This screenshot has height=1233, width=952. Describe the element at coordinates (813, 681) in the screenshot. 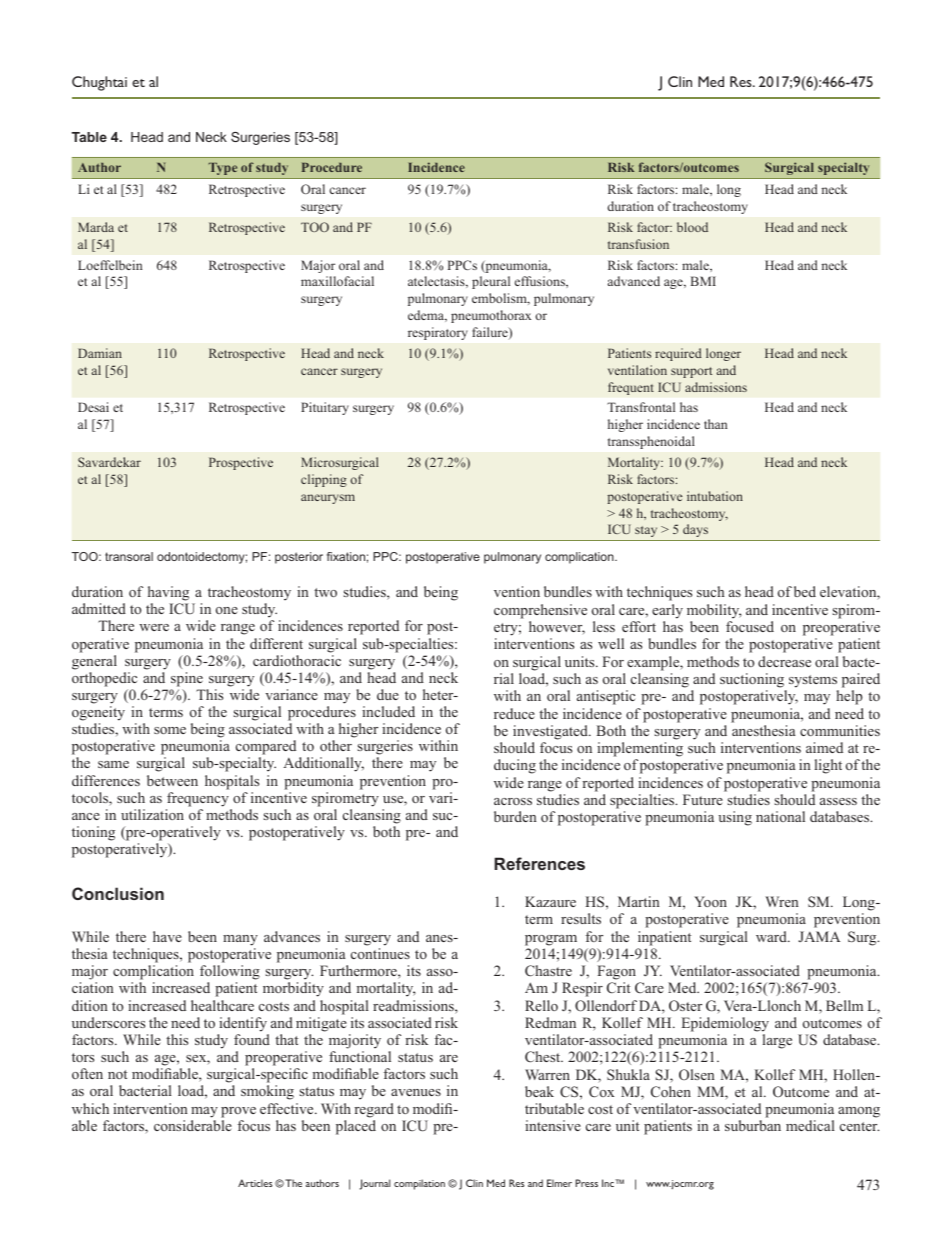

I see `systems` at that location.
